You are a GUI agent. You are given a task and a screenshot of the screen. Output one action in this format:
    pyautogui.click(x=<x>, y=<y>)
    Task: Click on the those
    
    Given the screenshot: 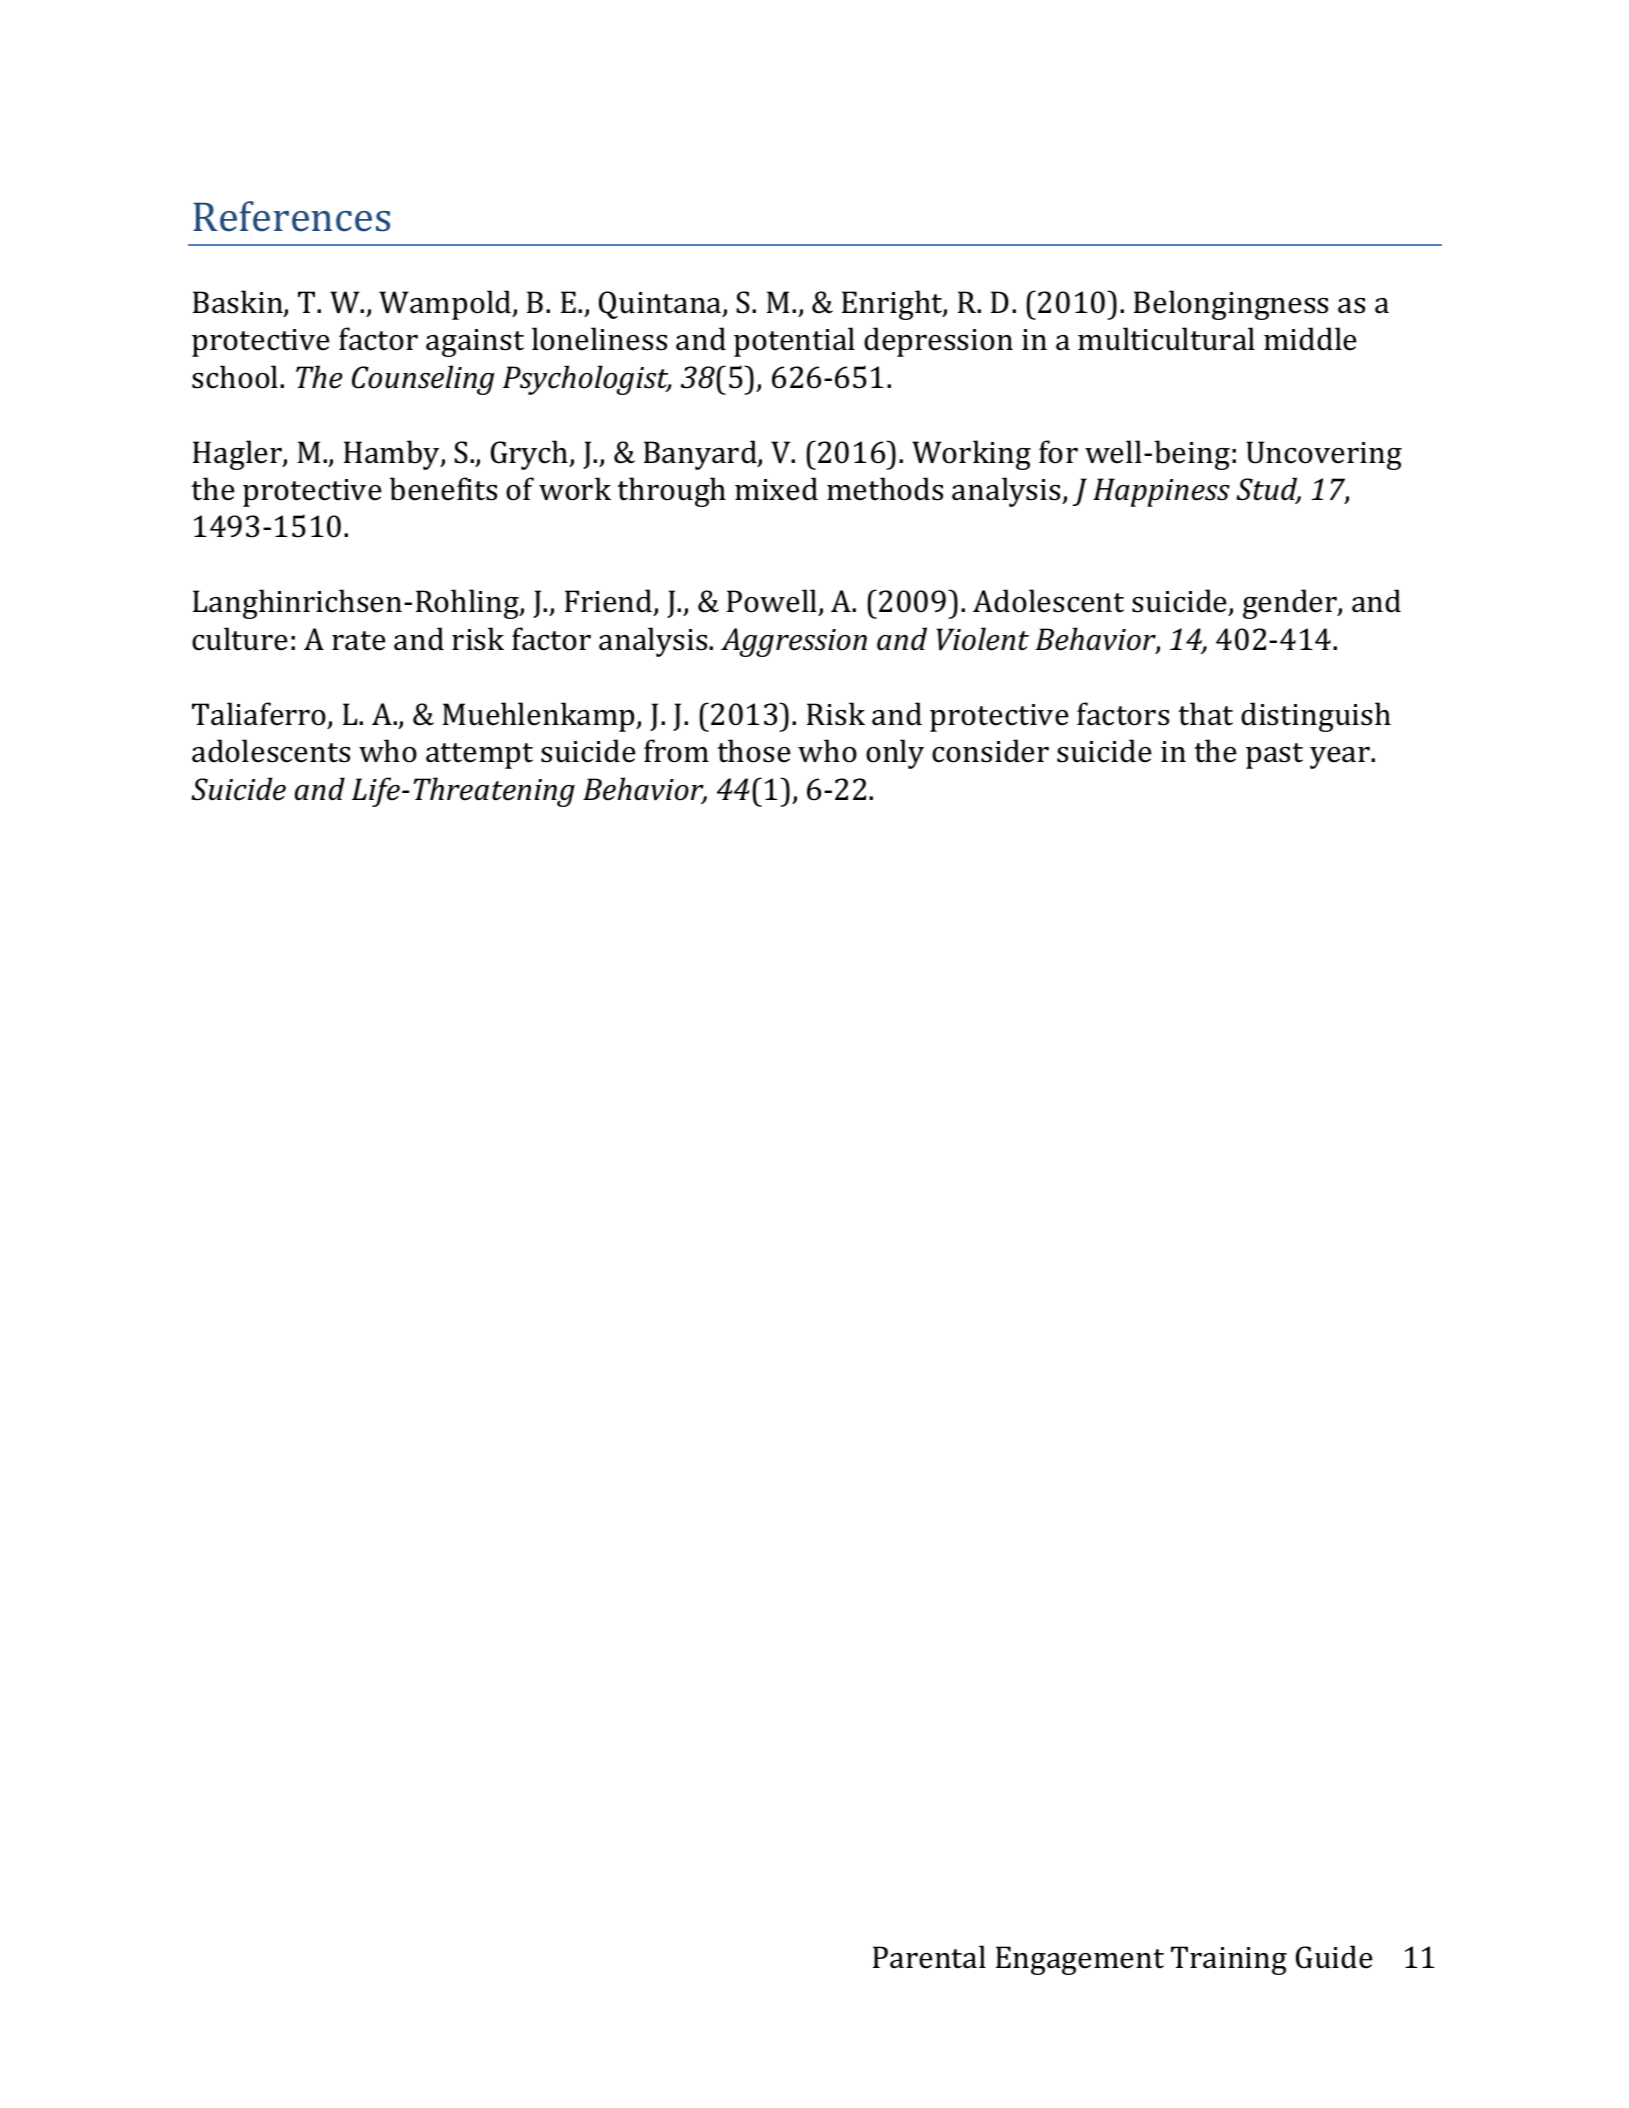 What is the action you would take?
    pyautogui.click(x=754, y=751)
